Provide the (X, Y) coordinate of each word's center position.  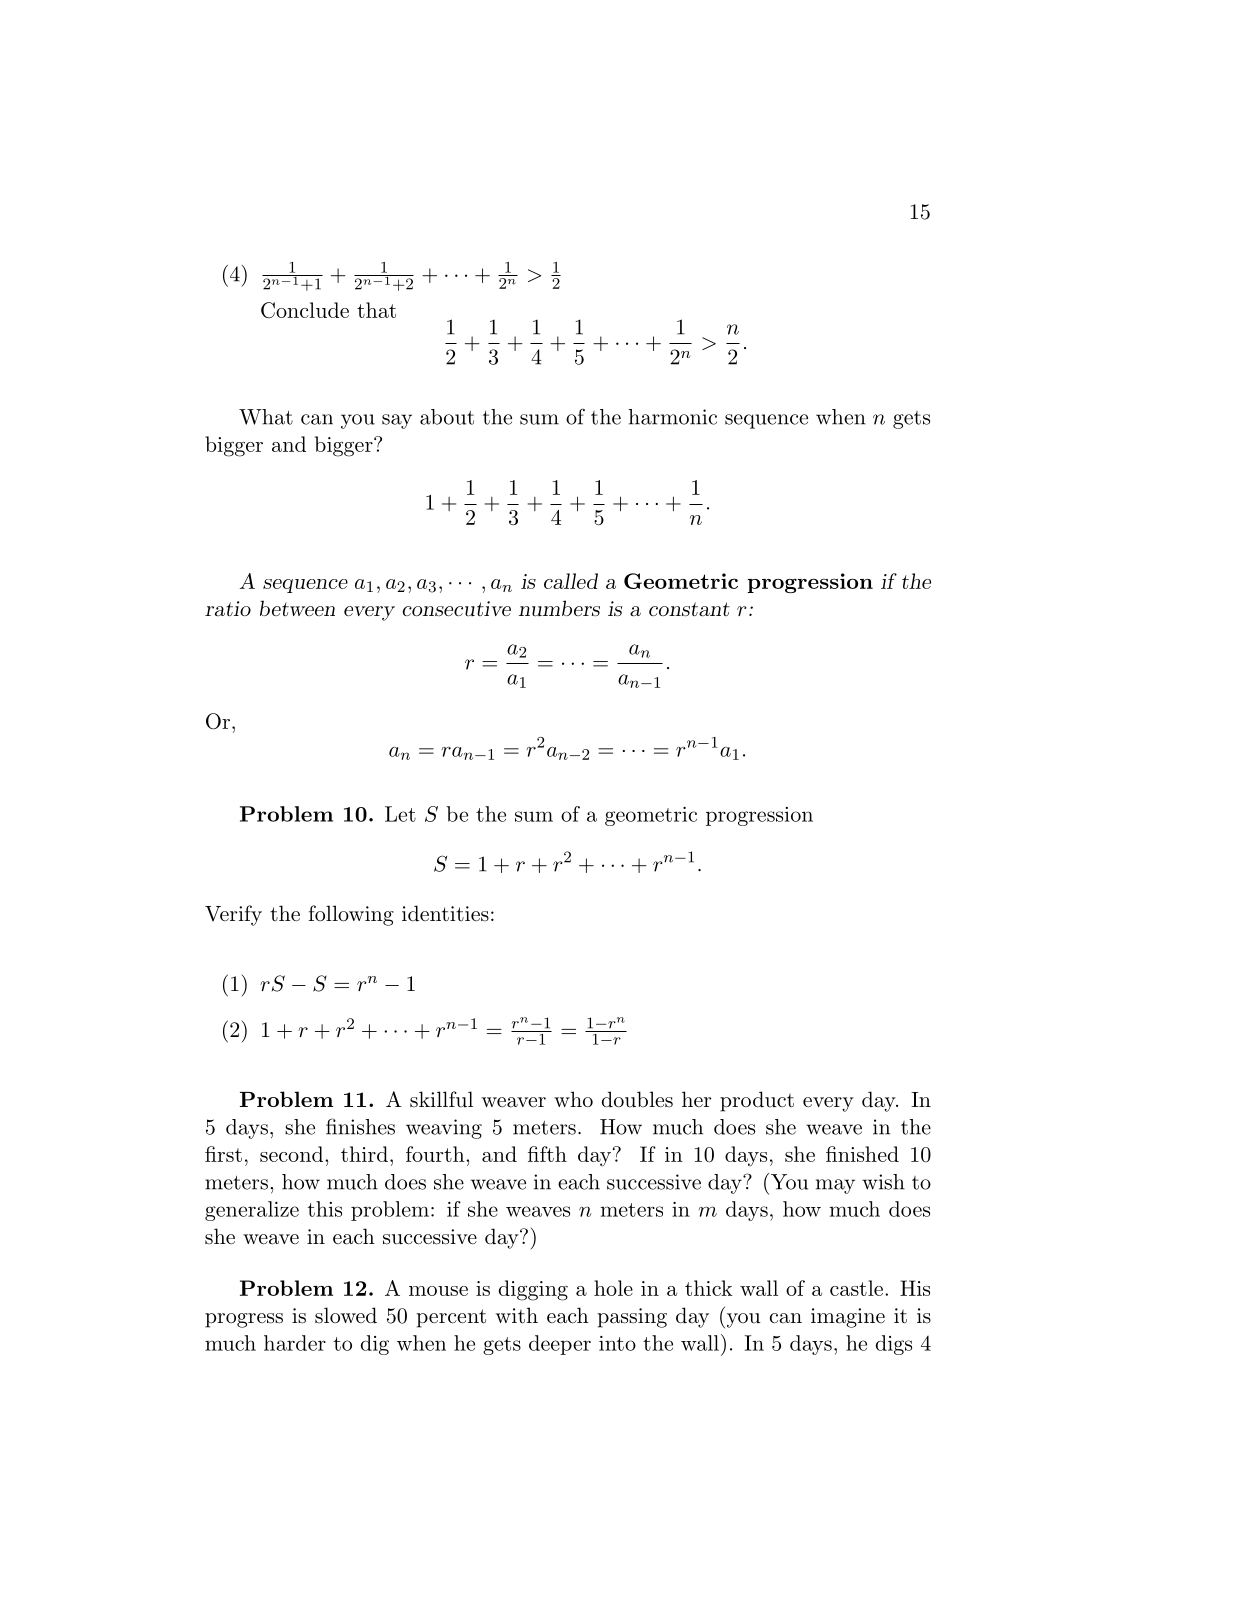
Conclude (305, 310)
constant (689, 609)
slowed (346, 1315)
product (757, 1101)
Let (400, 814)
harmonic (672, 417)
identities (445, 913)
